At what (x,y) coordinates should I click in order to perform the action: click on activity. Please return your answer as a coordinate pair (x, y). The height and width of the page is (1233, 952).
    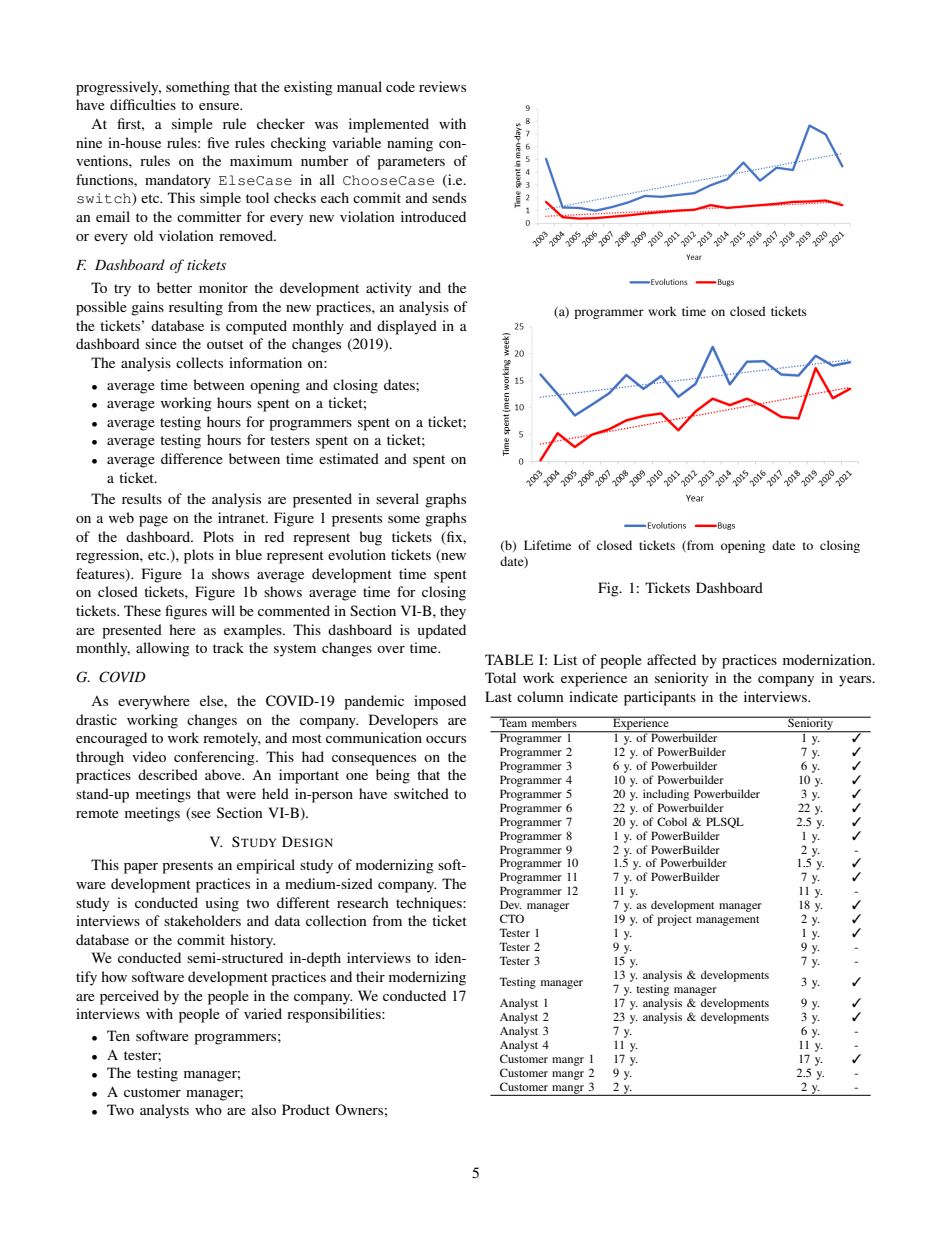
    Looking at the image, I should click on (389, 289).
